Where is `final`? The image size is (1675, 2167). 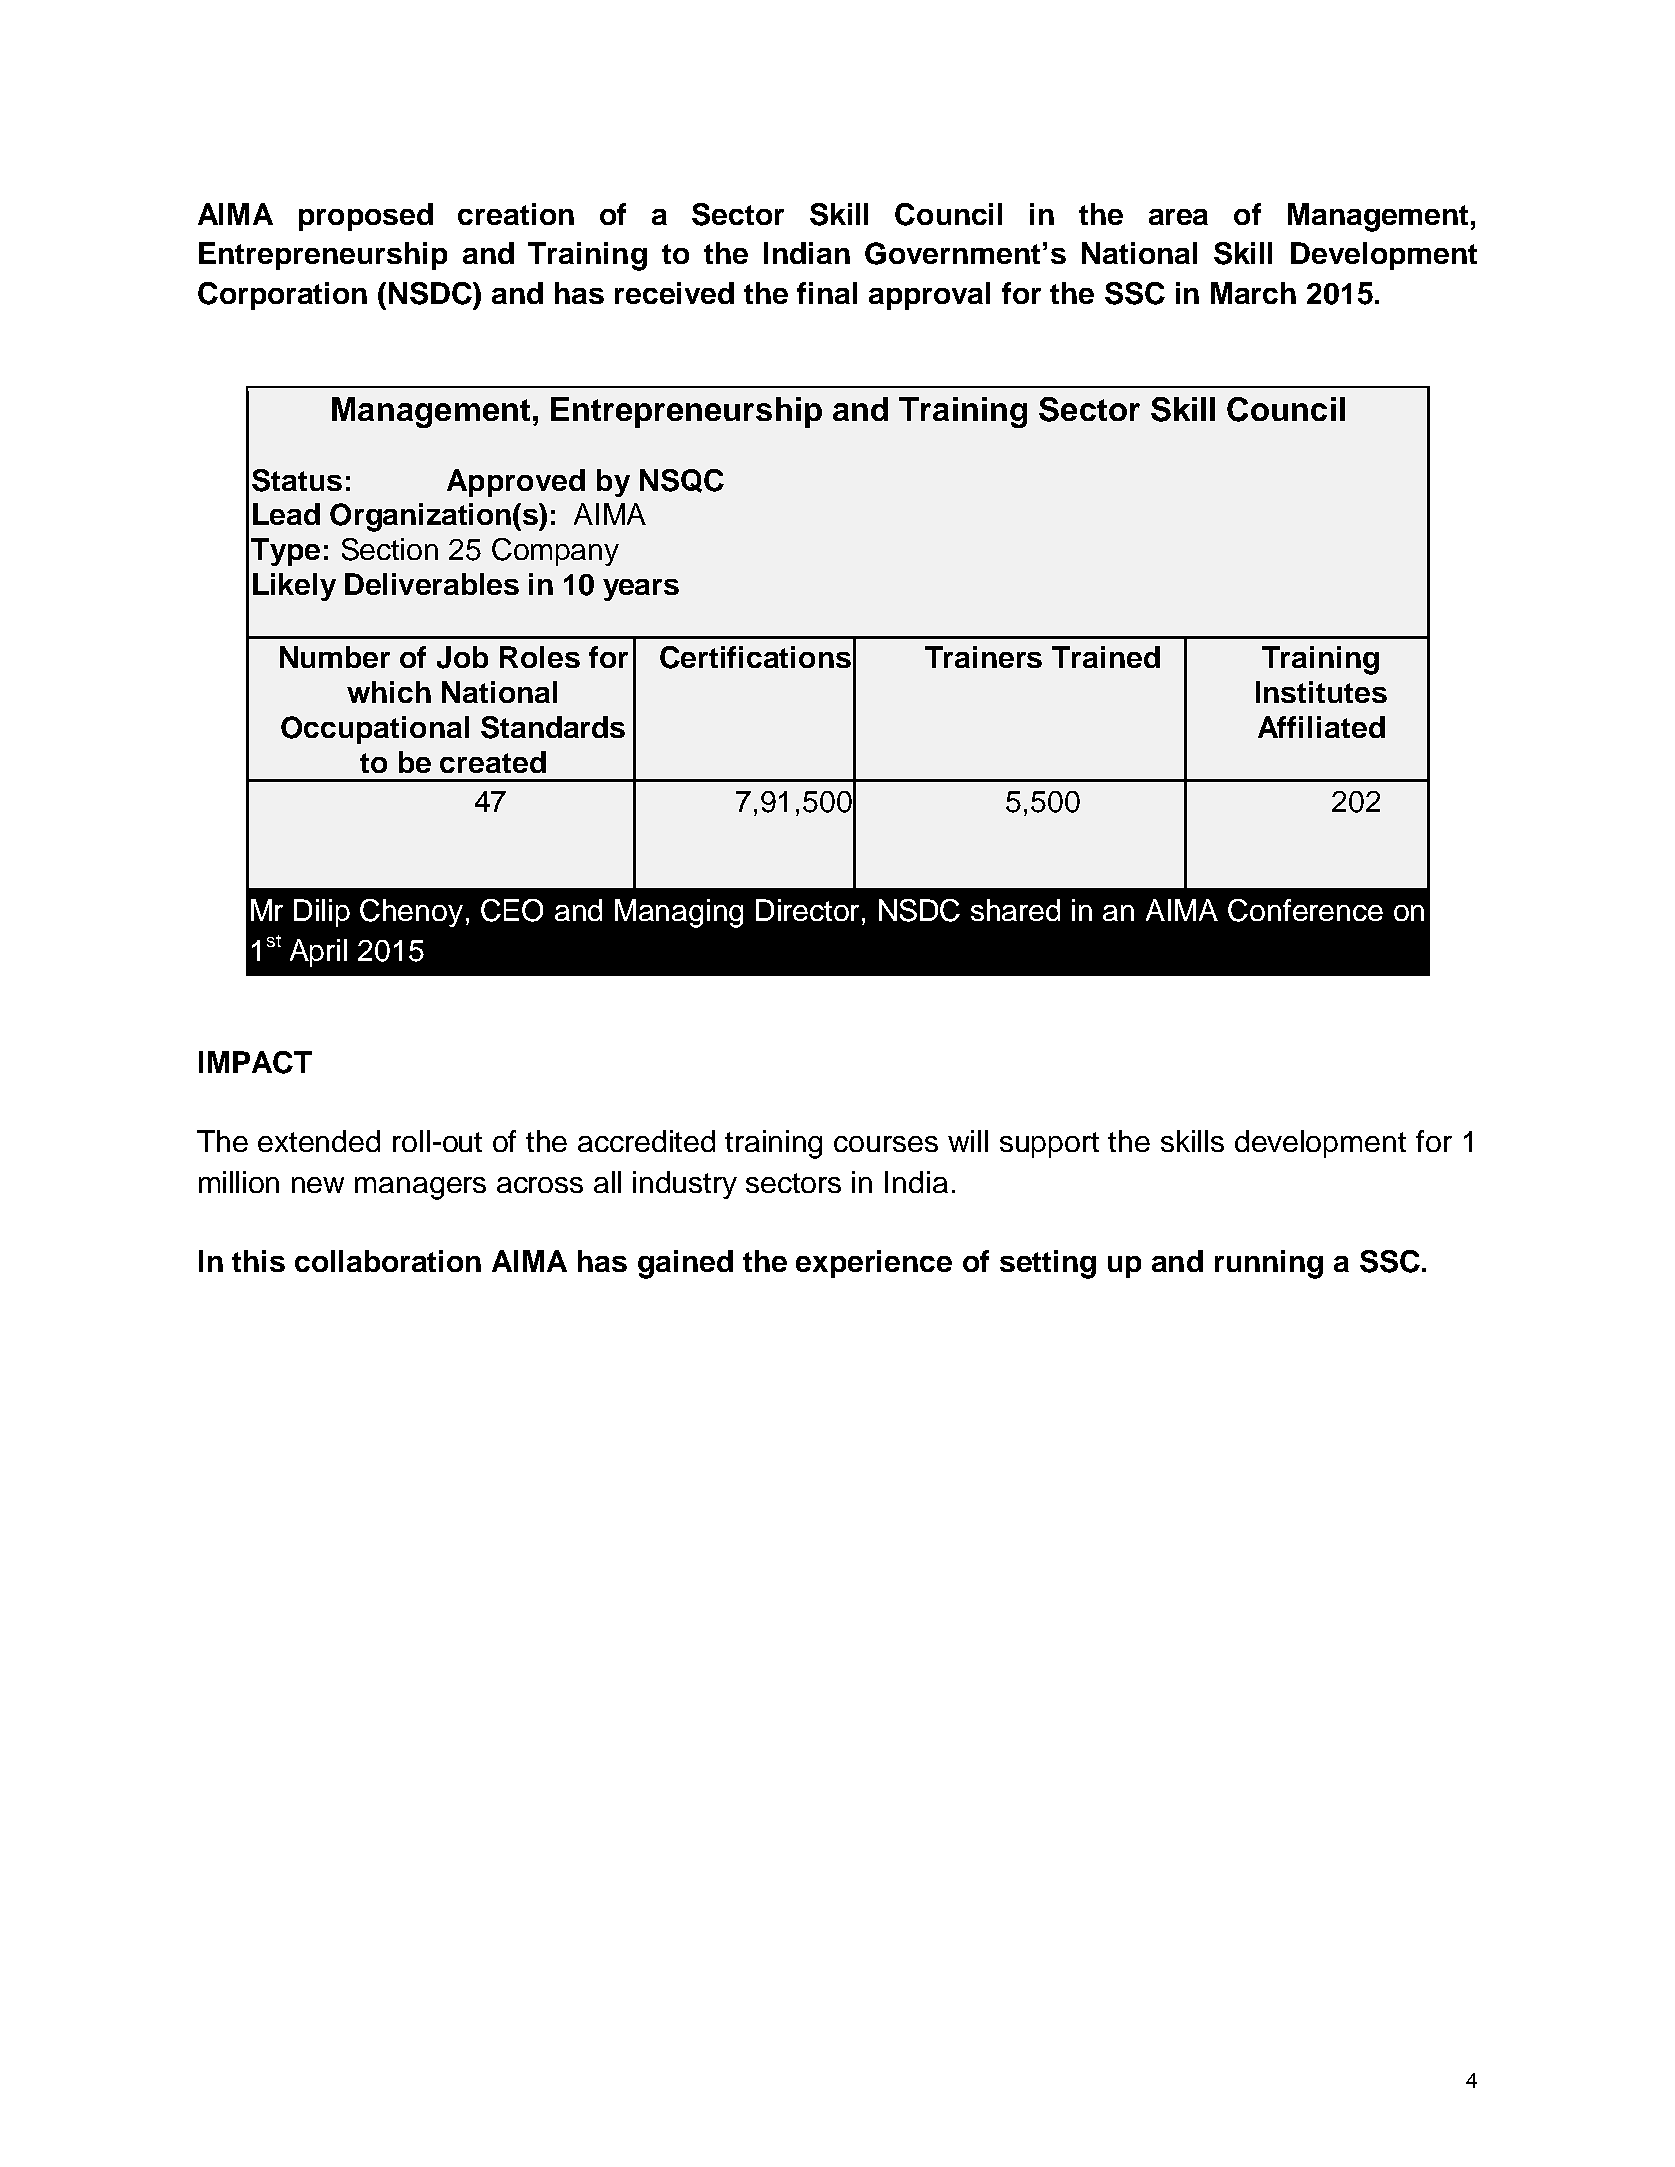 final is located at coordinates (827, 293).
